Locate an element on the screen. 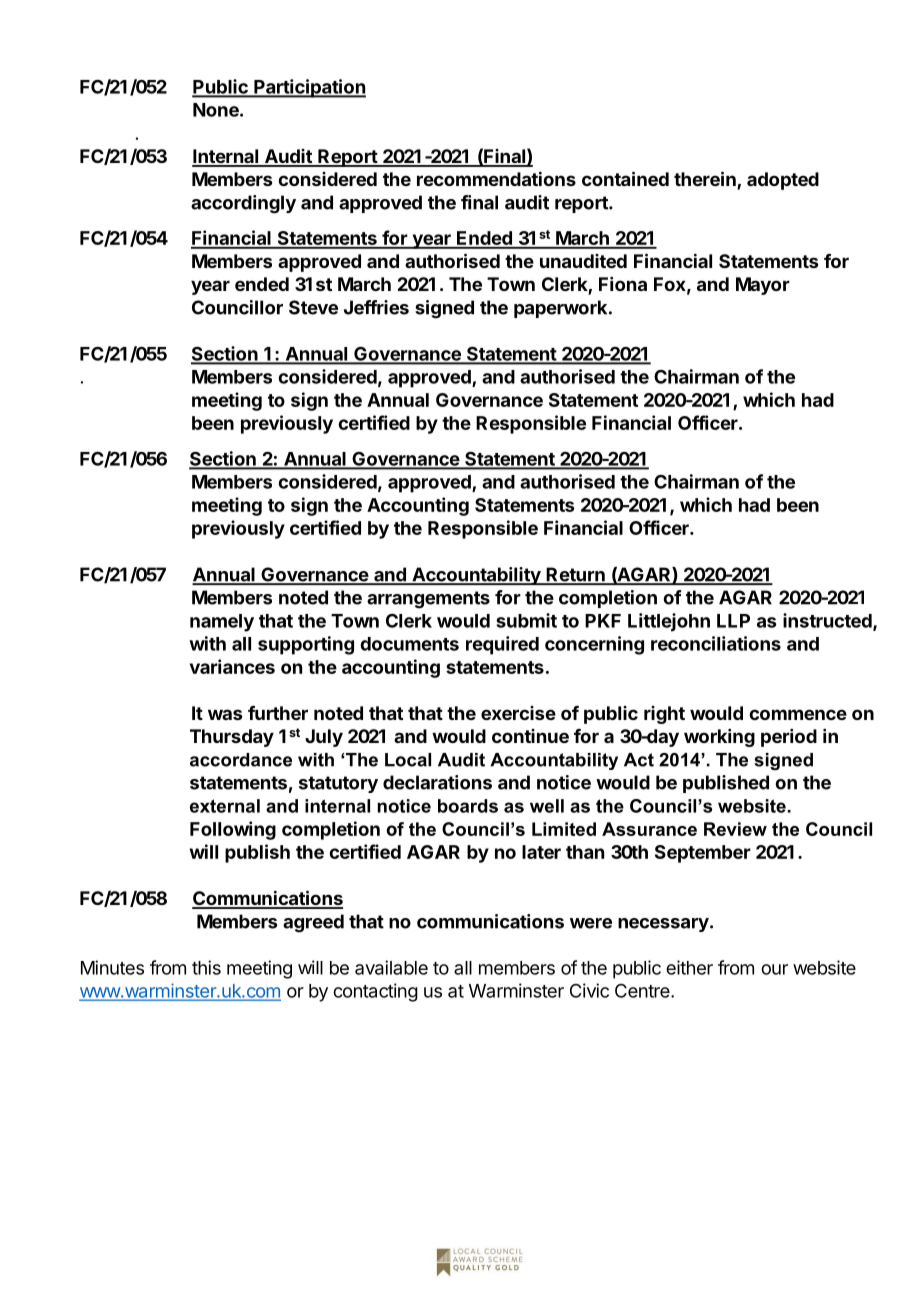 The image size is (924, 1308). paperwork is located at coordinates (562, 309).
